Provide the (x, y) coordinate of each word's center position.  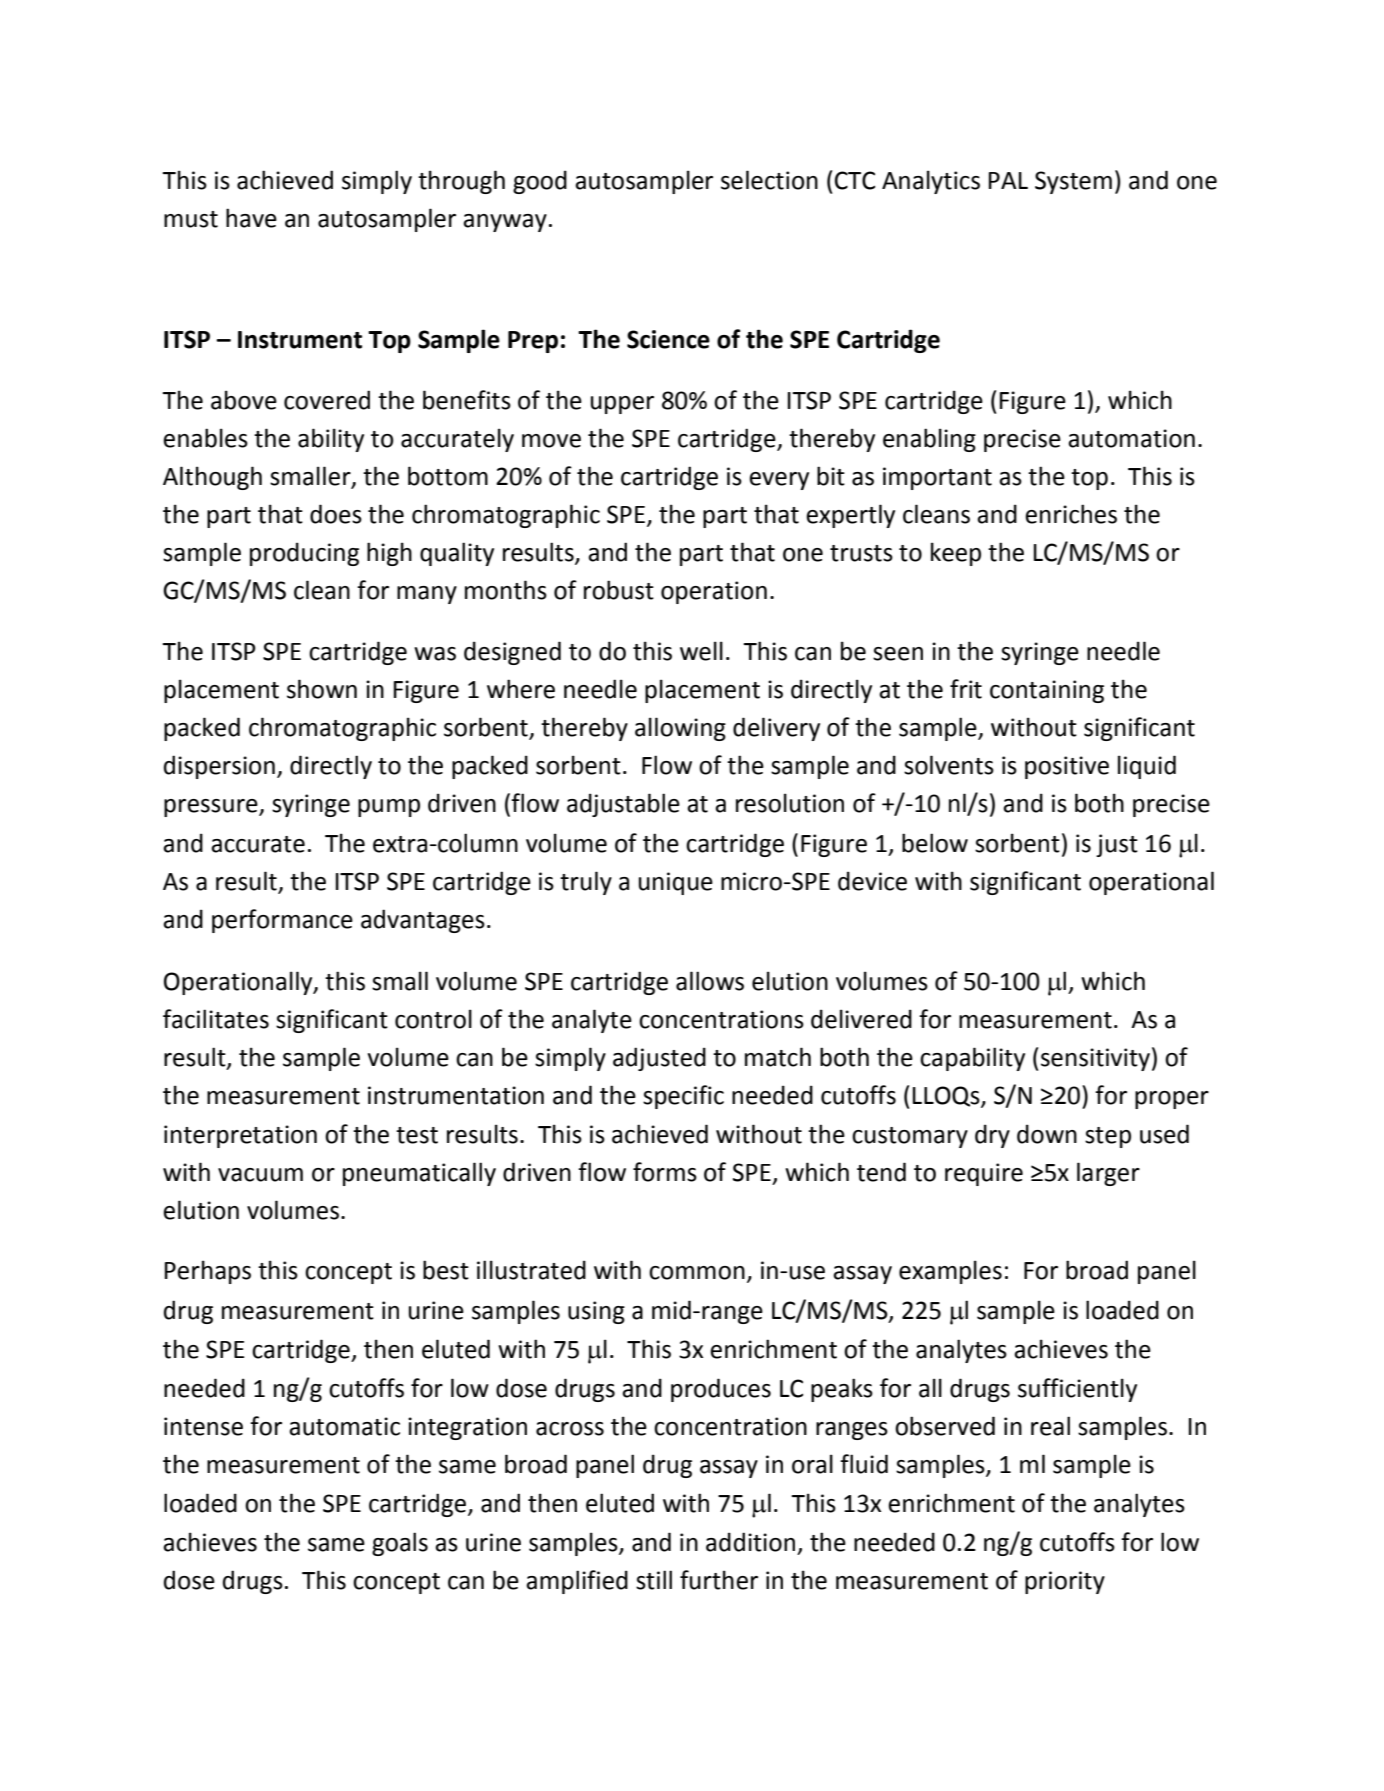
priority (1065, 1582)
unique (676, 883)
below (935, 843)
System (1073, 182)
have (251, 218)
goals (400, 1544)
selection (769, 180)
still (654, 1580)
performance (282, 921)
